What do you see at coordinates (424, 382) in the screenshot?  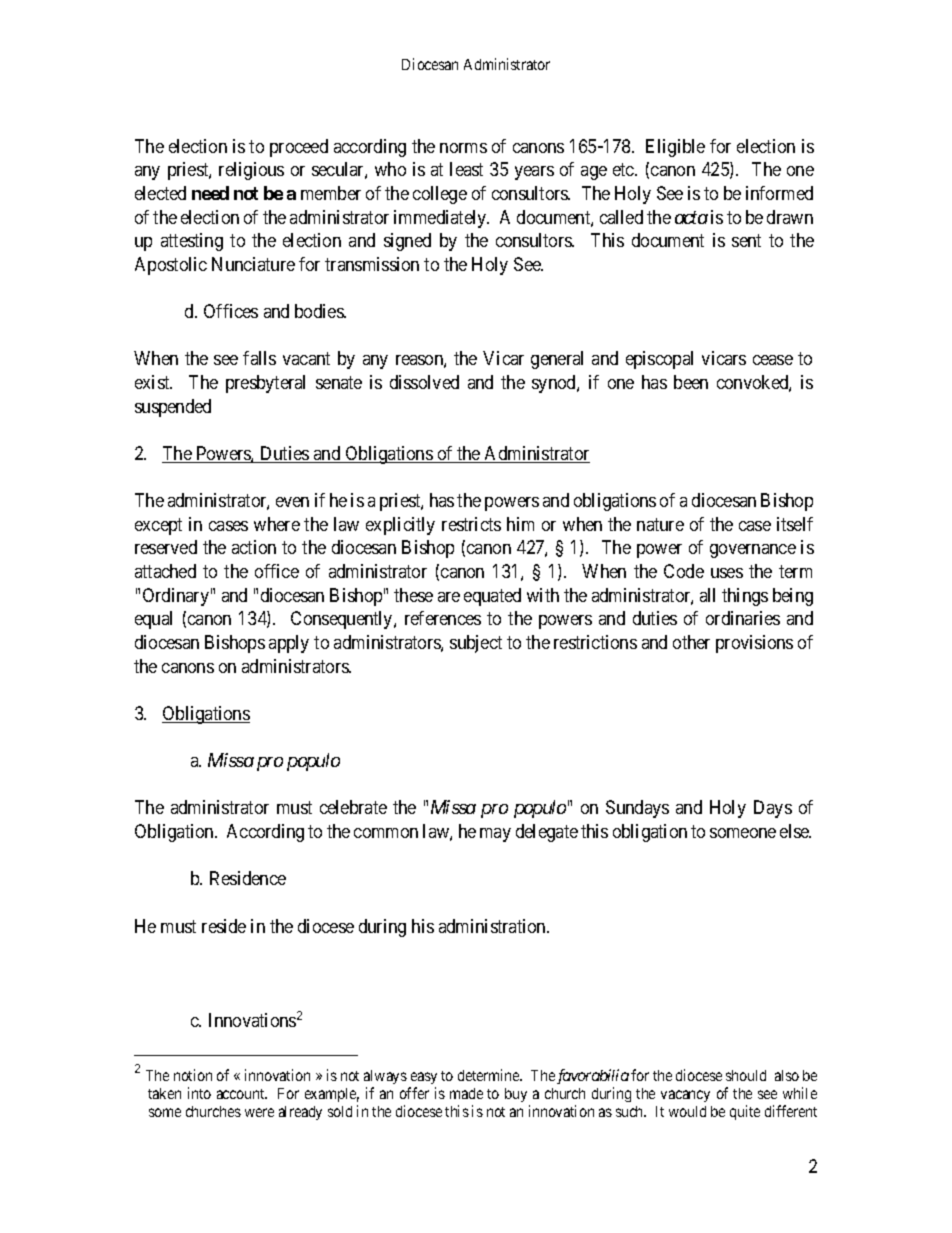 I see `dissolved` at bounding box center [424, 382].
